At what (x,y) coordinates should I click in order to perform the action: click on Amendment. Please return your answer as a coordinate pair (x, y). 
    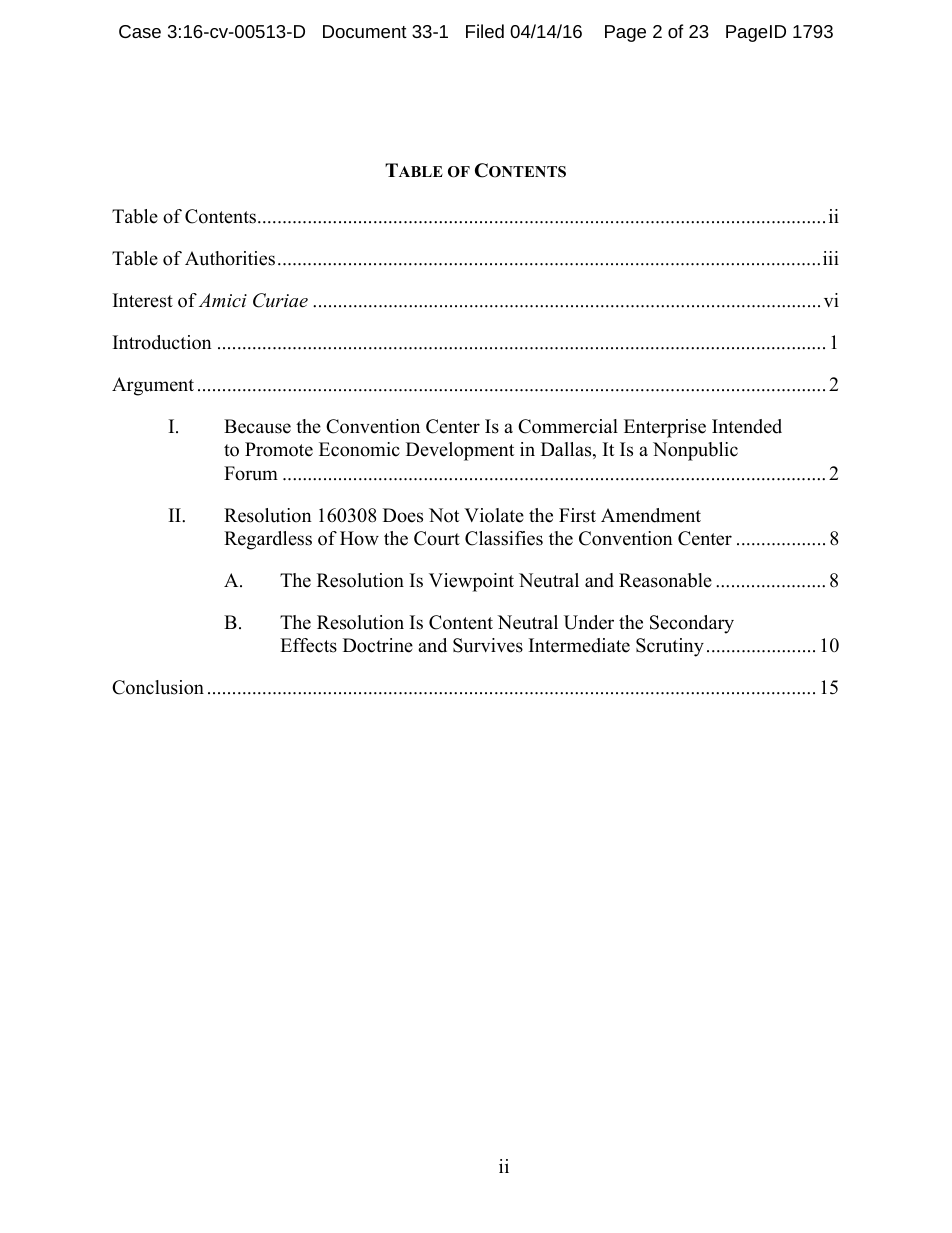
    Looking at the image, I should click on (651, 515).
